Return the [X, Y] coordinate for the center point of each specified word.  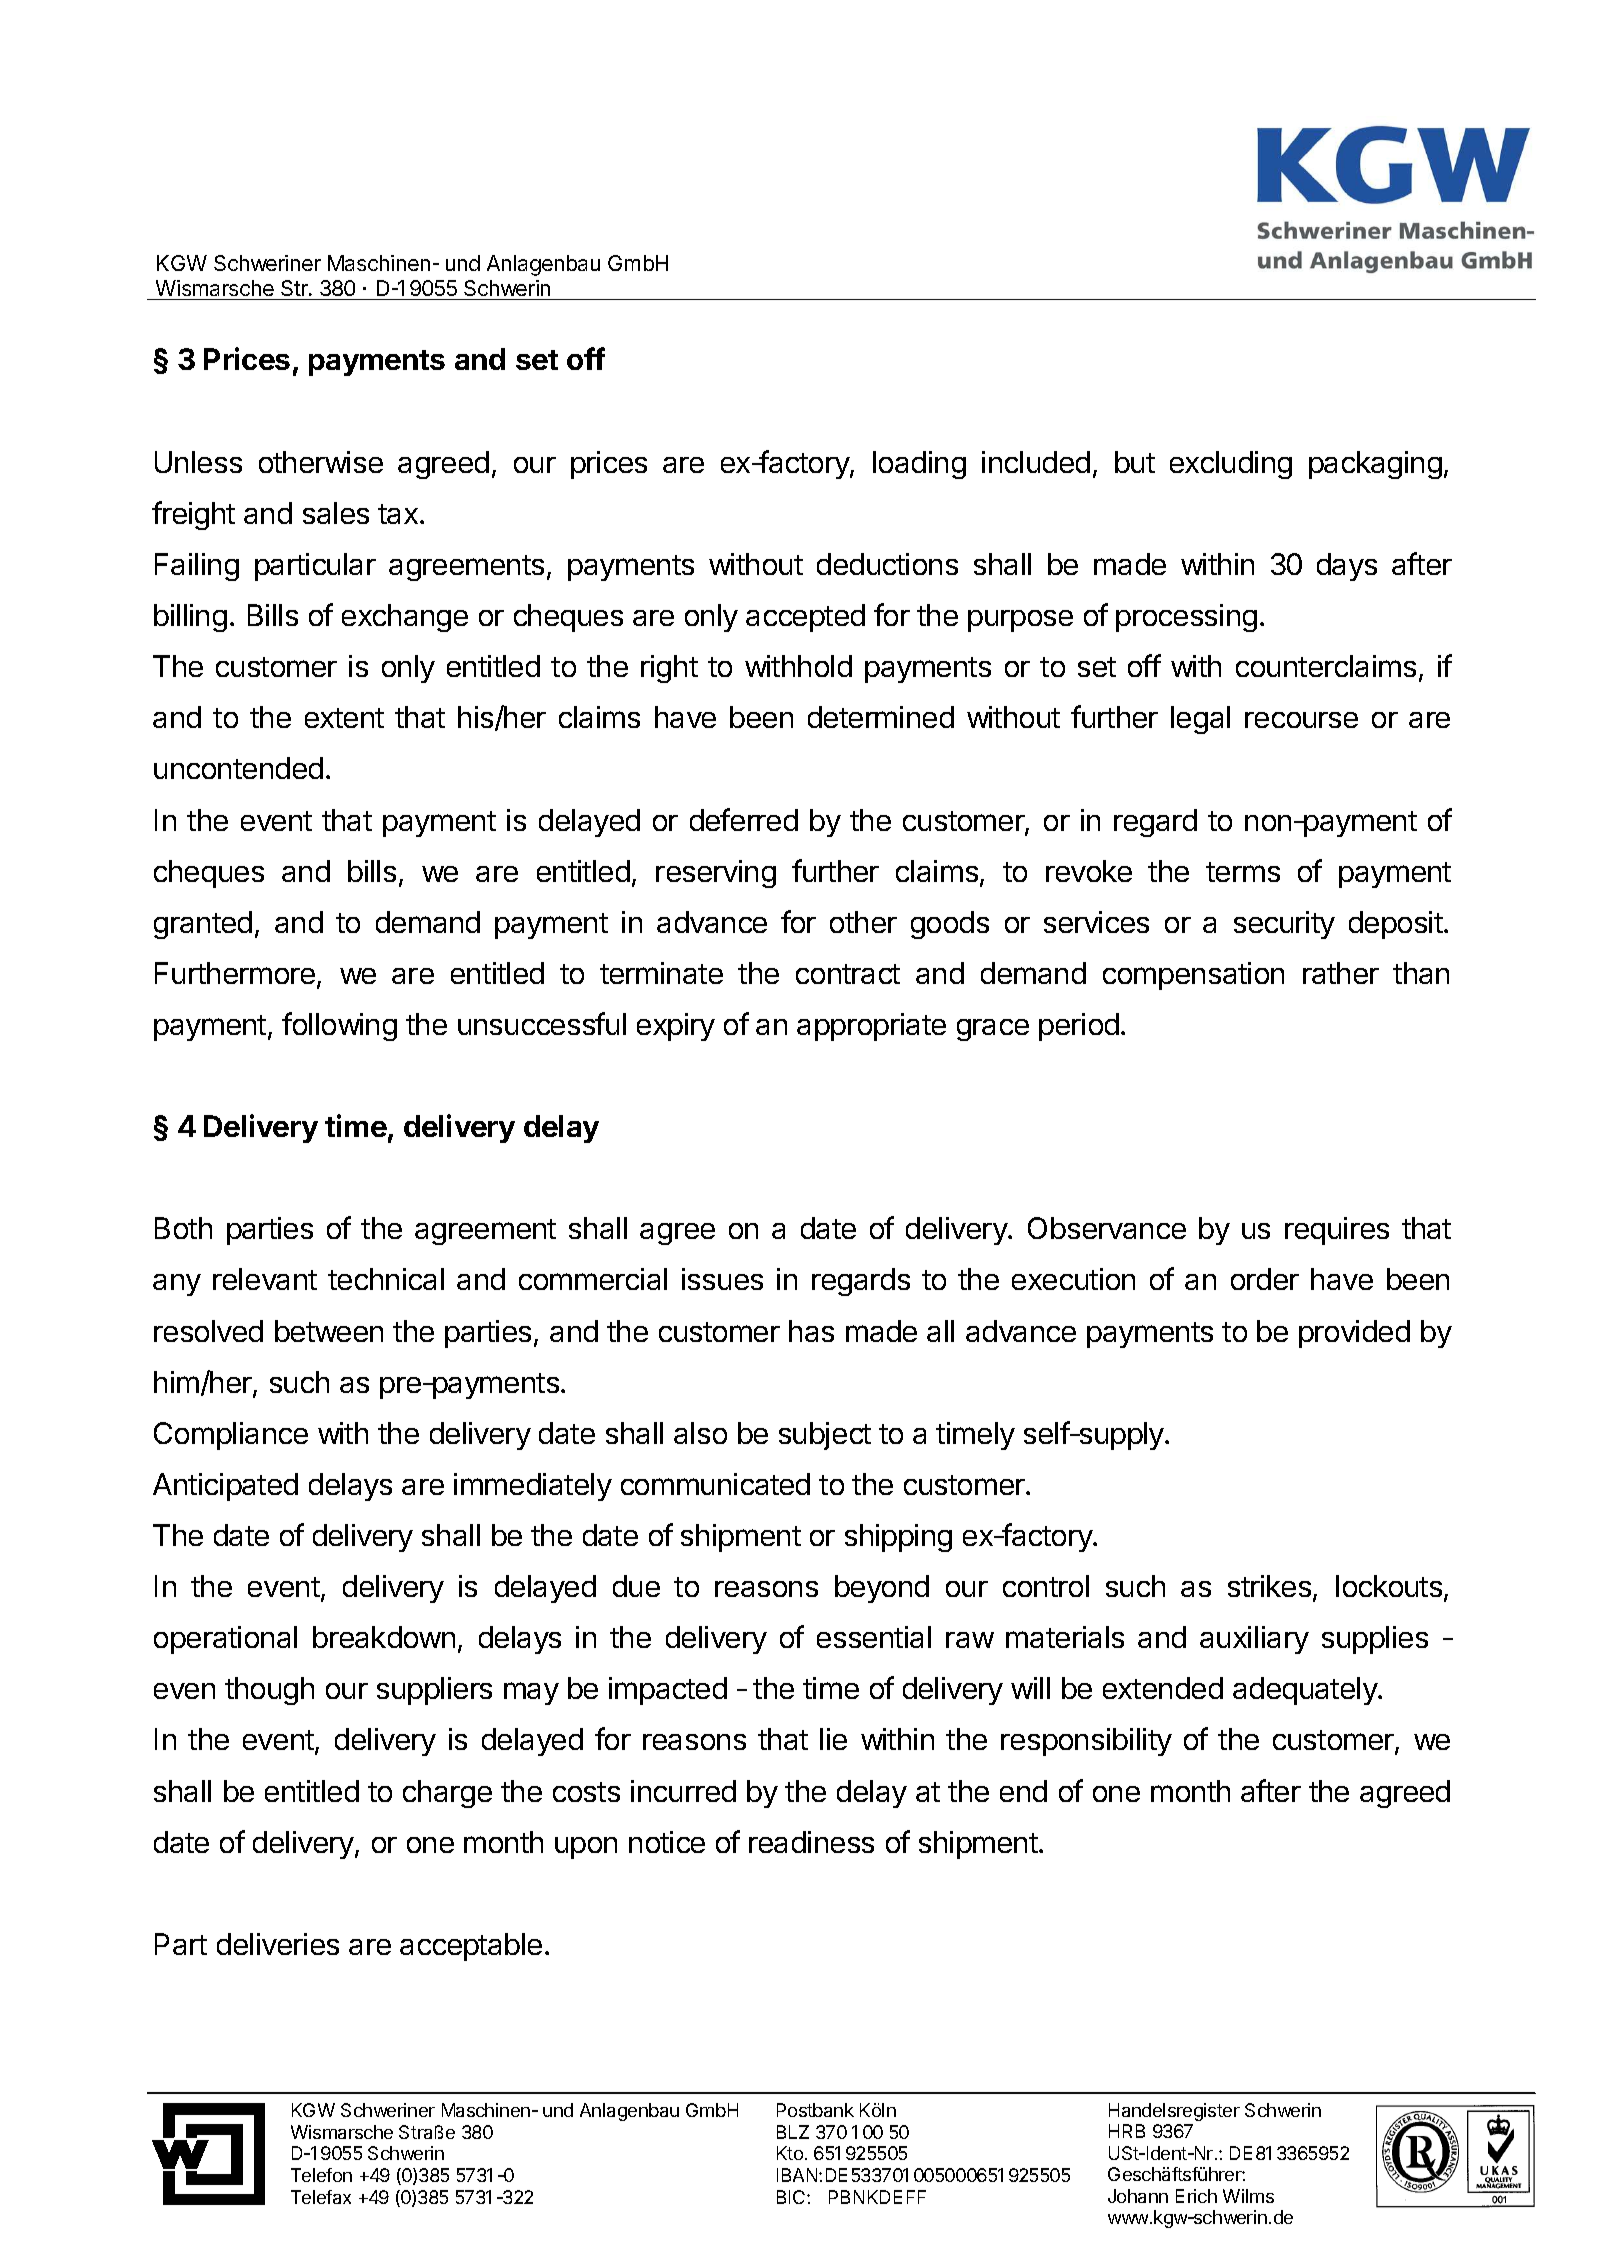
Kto [790, 2153]
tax [399, 514]
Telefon [321, 2175]
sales [336, 513]
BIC [792, 2197]
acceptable [471, 1947]
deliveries [278, 1944]
